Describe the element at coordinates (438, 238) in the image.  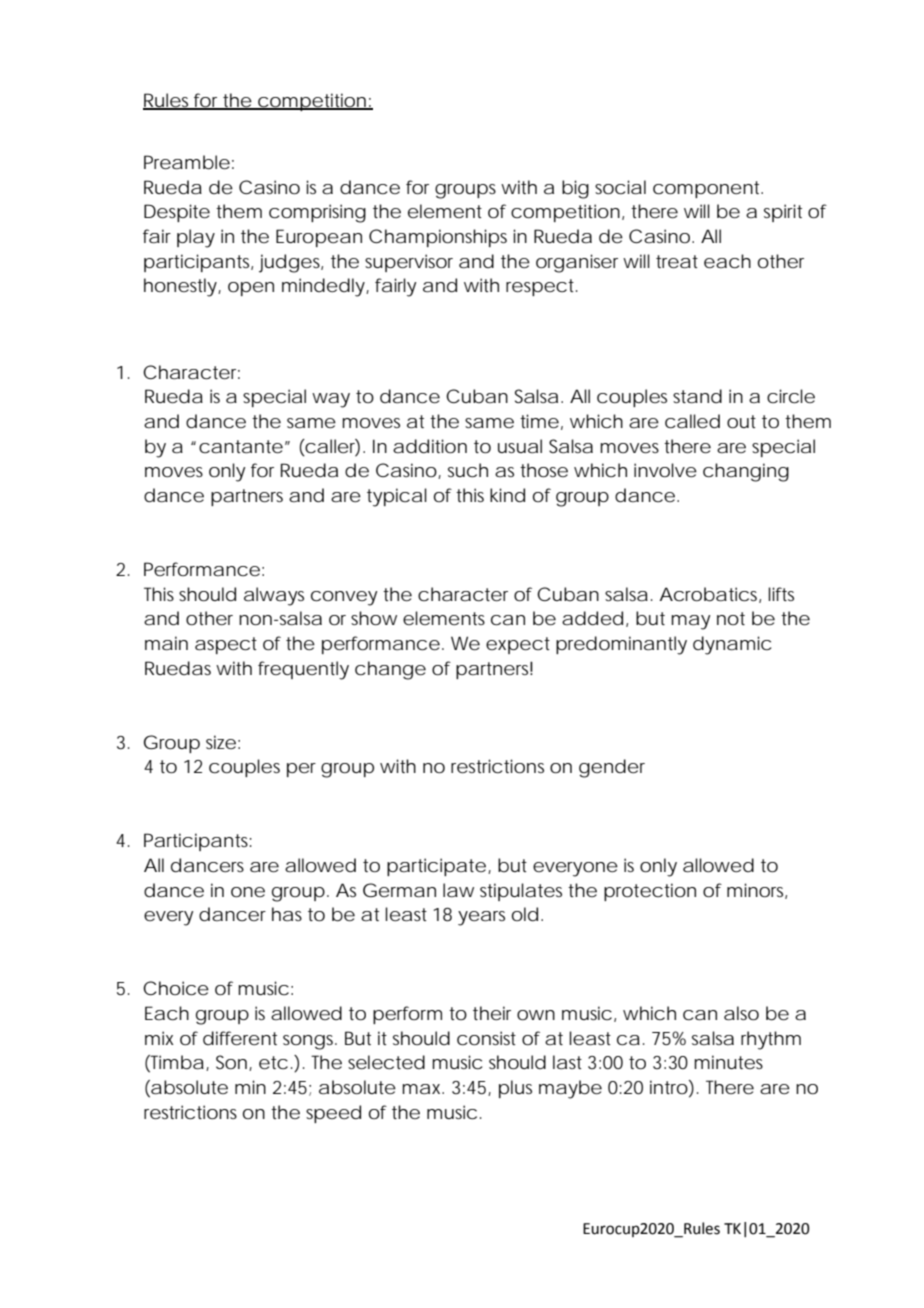
I see `Championships` at that location.
